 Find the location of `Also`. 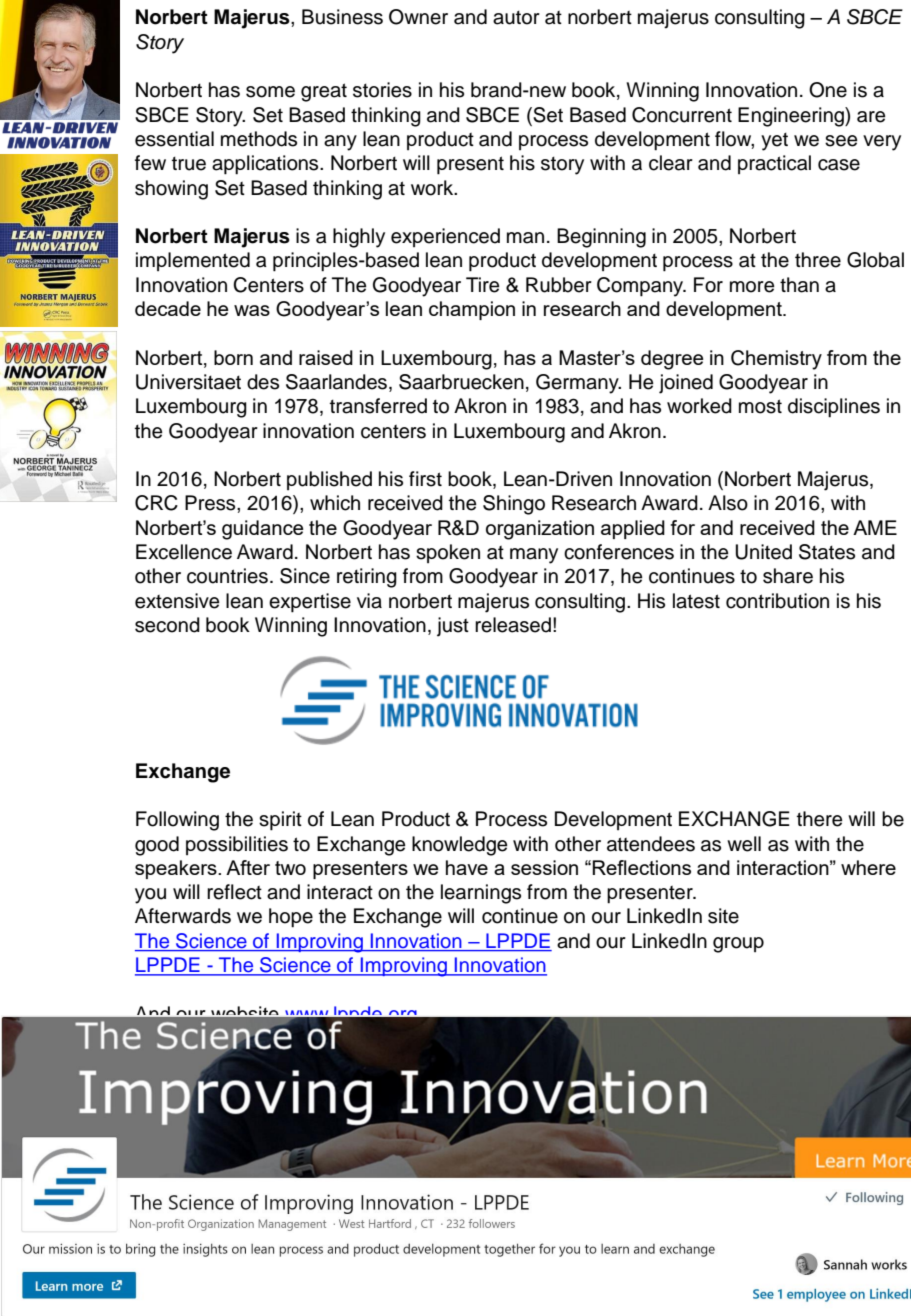

Also is located at coordinates (728, 503).
